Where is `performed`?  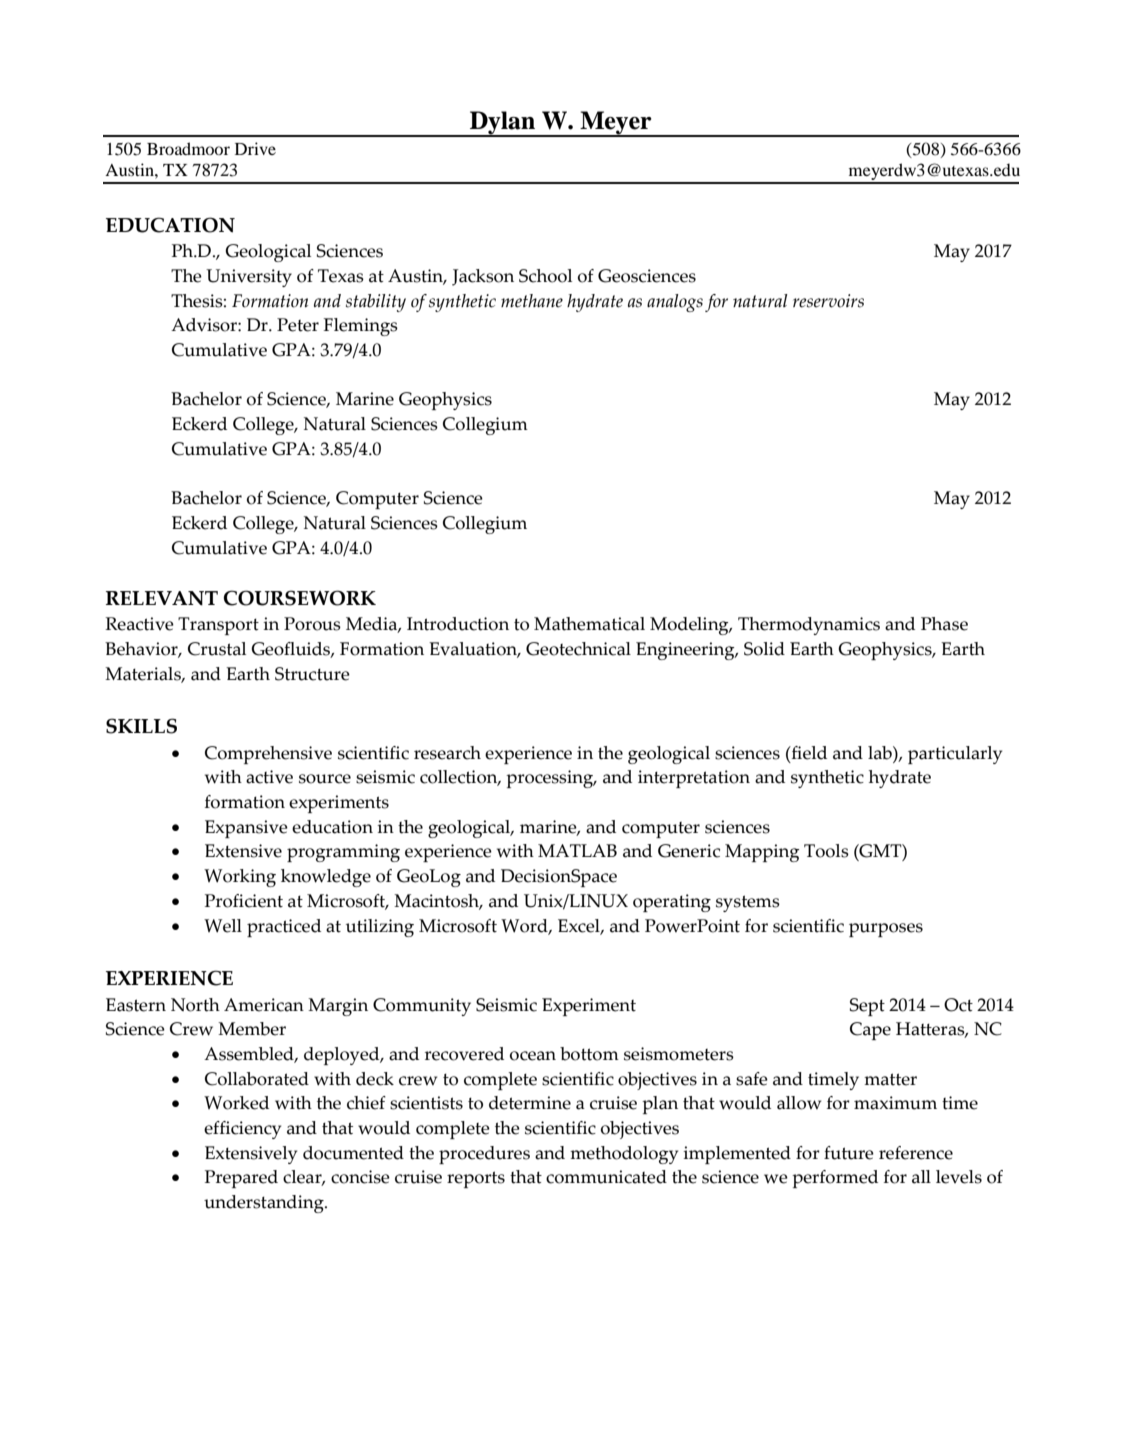
performed is located at coordinates (835, 1179).
